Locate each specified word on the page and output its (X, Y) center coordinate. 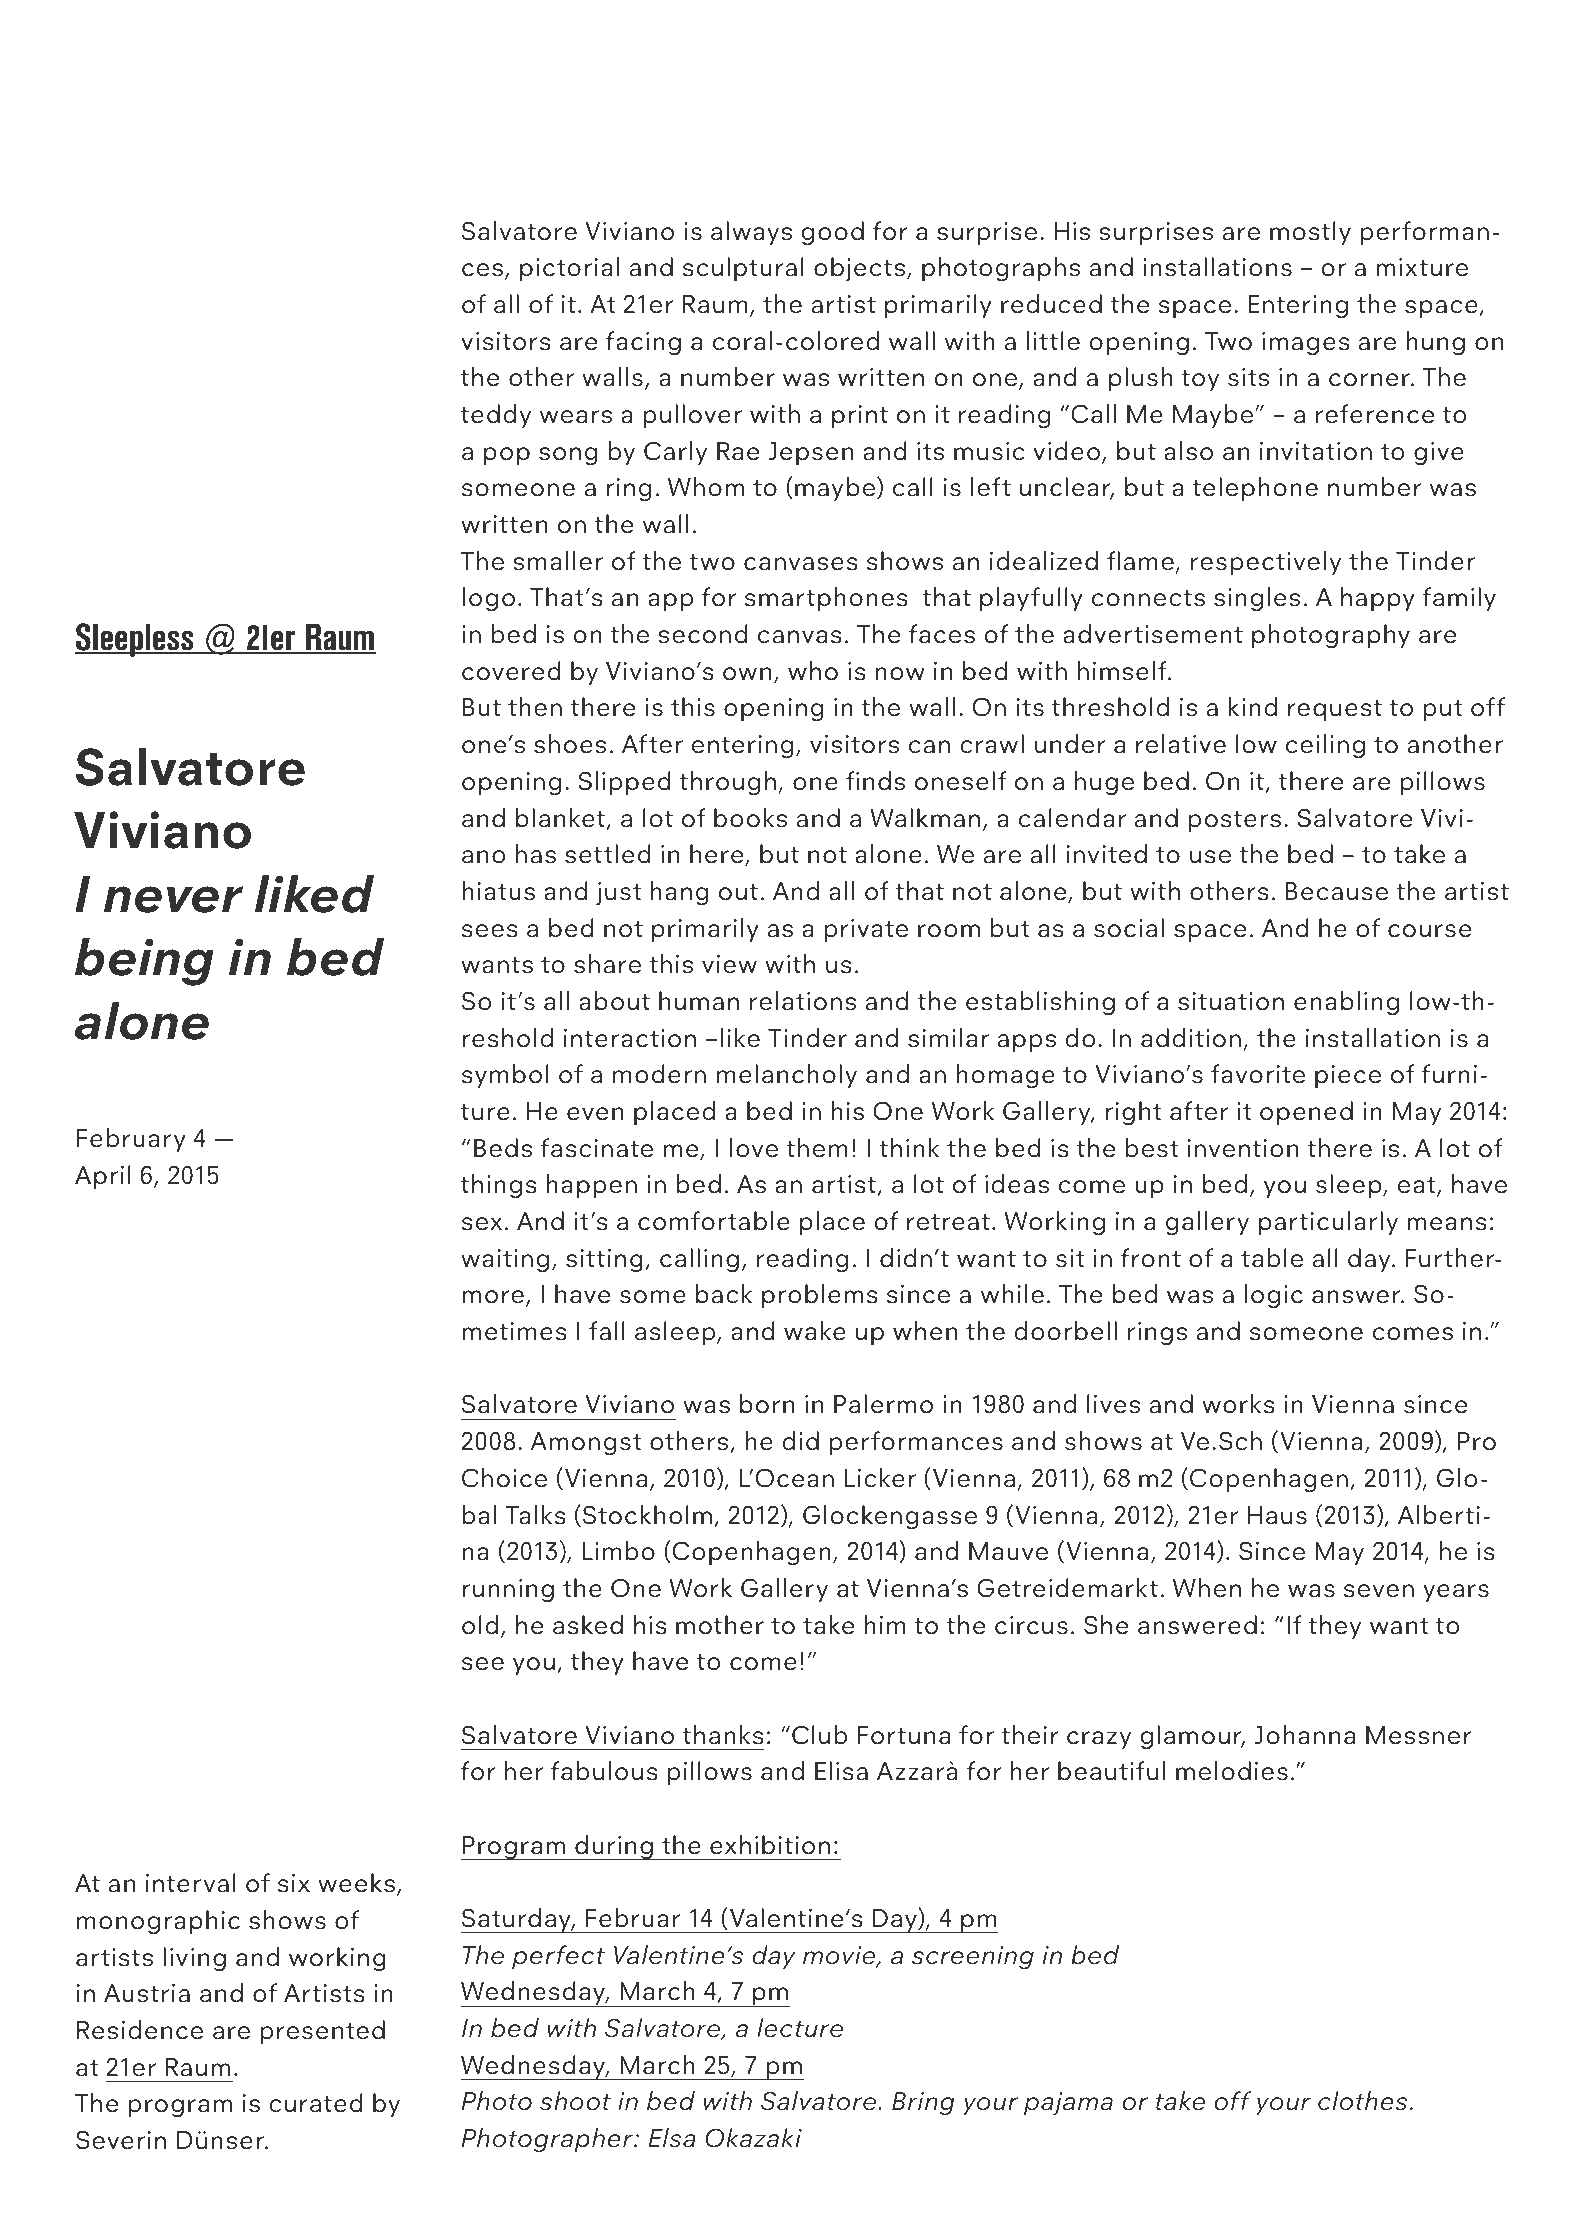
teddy (496, 416)
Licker (880, 1478)
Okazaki (753, 2138)
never (173, 899)
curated (315, 2103)
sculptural (743, 269)
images (1306, 344)
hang (679, 893)
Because (1337, 891)
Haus (1277, 1515)
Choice (504, 1478)
